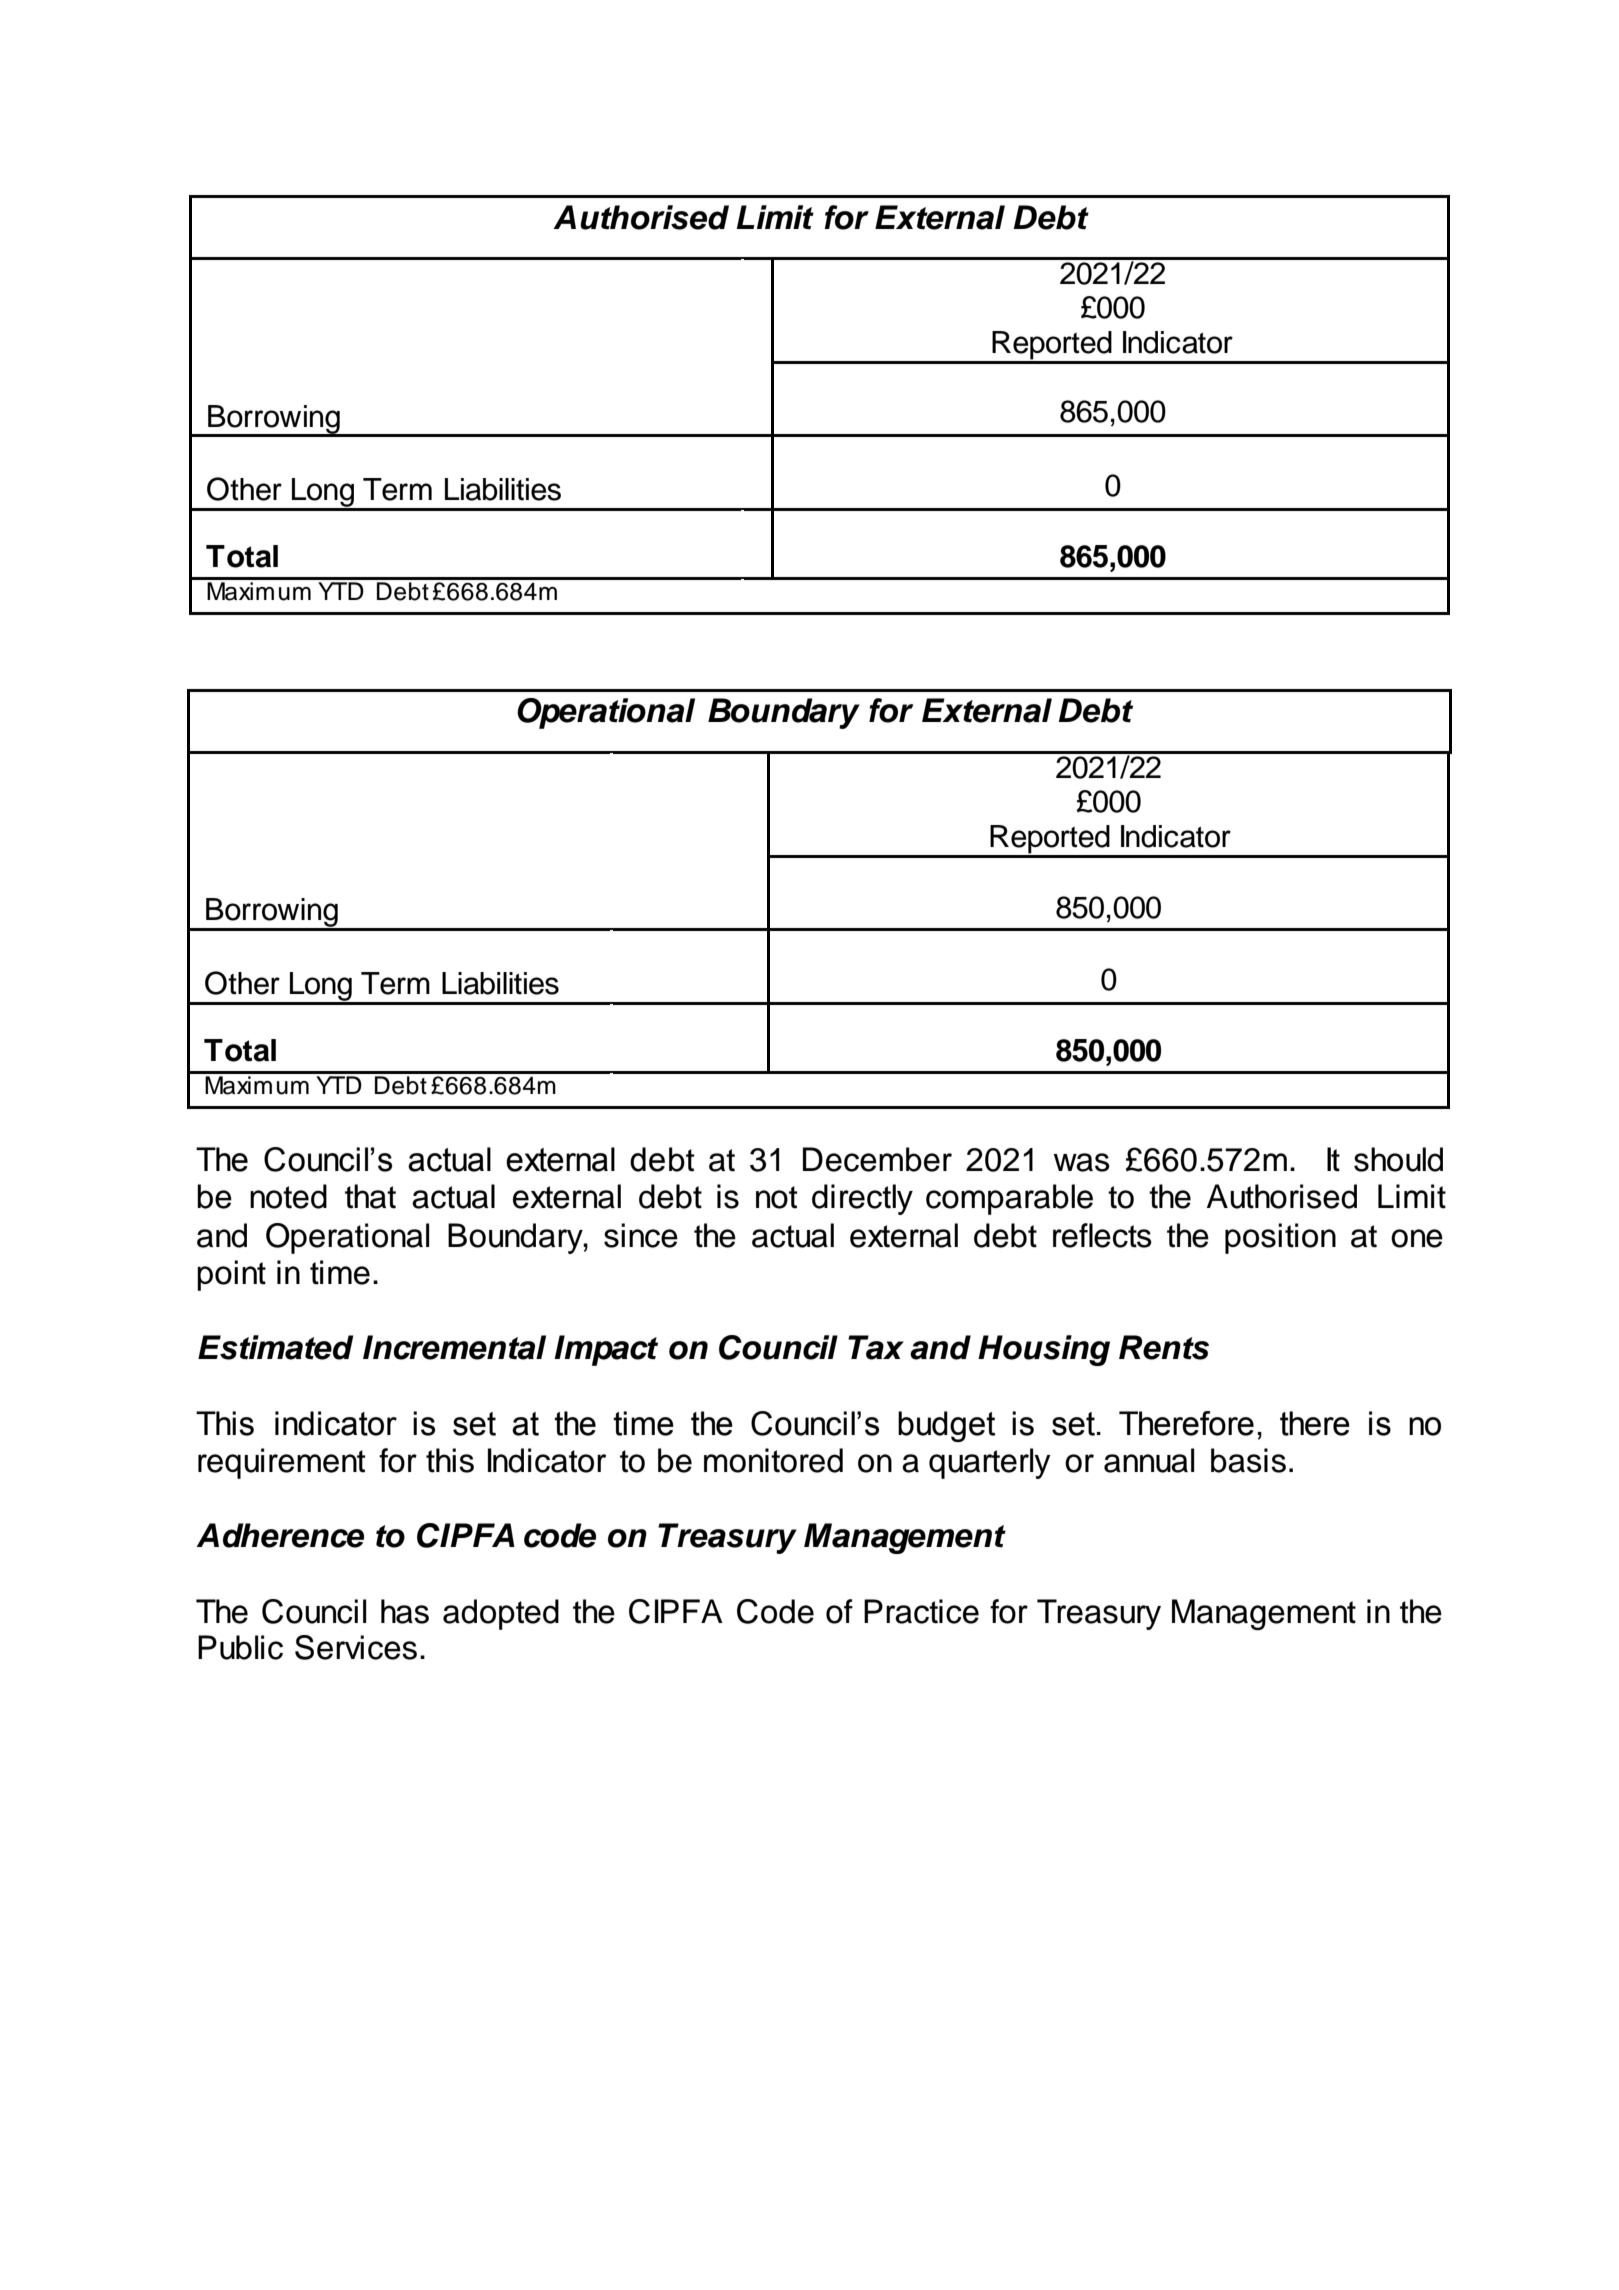 The height and width of the screenshot is (2290, 1619). I want to click on budget, so click(946, 1426).
